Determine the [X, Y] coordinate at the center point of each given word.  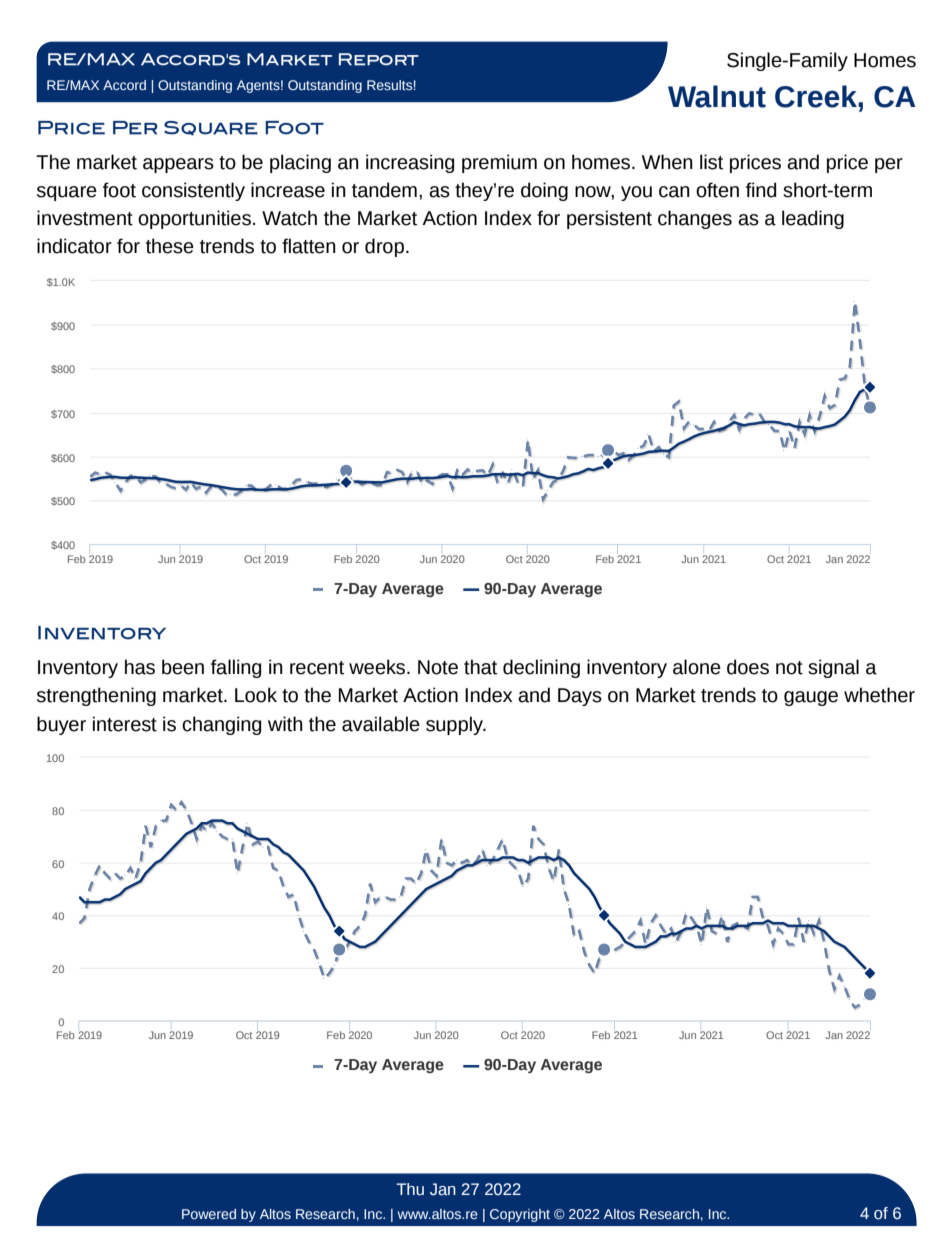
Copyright [520, 1215]
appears [178, 165]
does [748, 667]
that [480, 667]
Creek [817, 96]
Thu [410, 1189]
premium [499, 163]
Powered [209, 1214]
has [140, 667]
